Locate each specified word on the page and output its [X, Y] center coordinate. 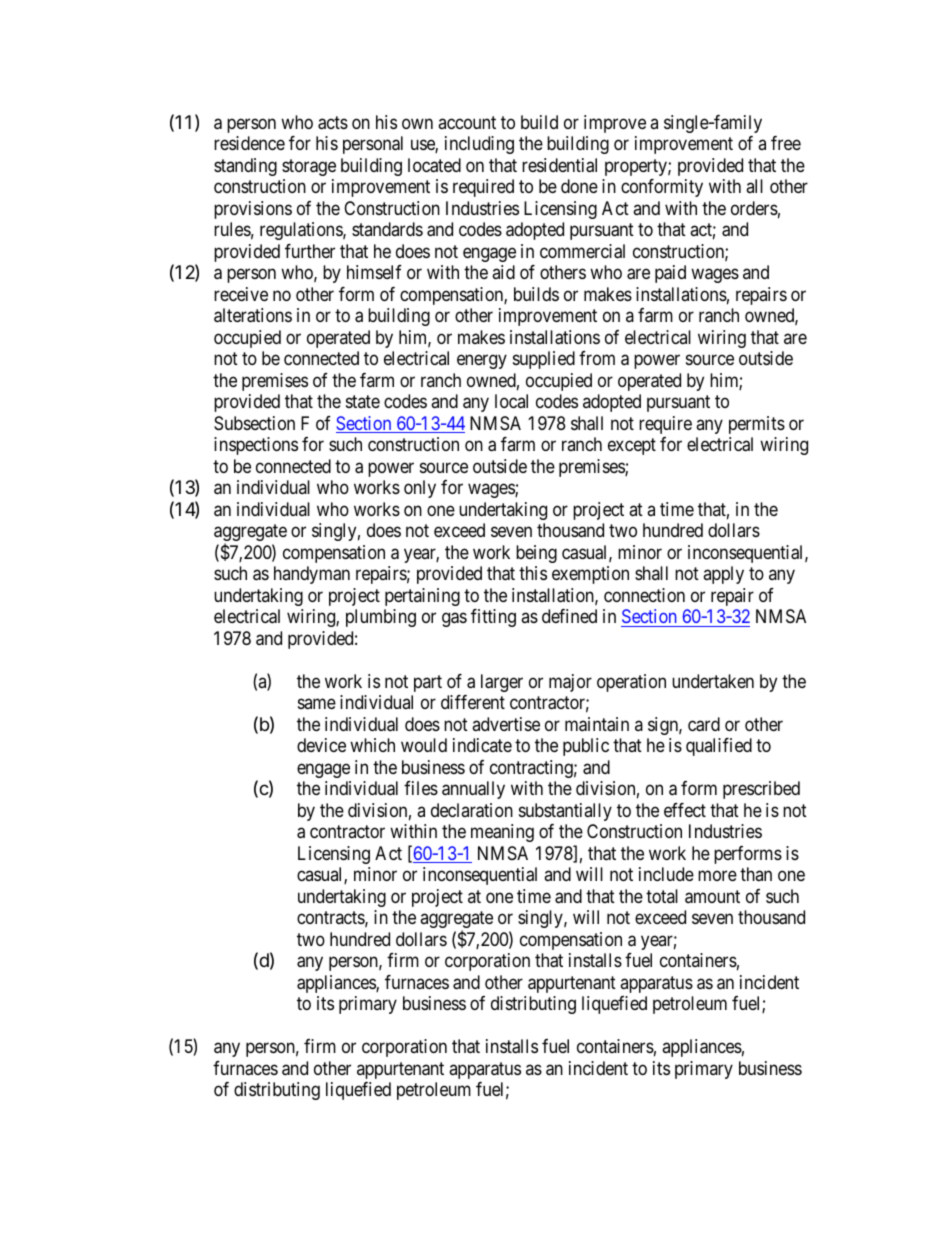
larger [502, 683]
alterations [253, 315]
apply [723, 575]
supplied [544, 360]
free [786, 143]
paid [670, 274]
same [317, 704]
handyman [312, 575]
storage [309, 167]
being [536, 554]
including [479, 145]
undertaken [713, 681]
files [421, 788]
